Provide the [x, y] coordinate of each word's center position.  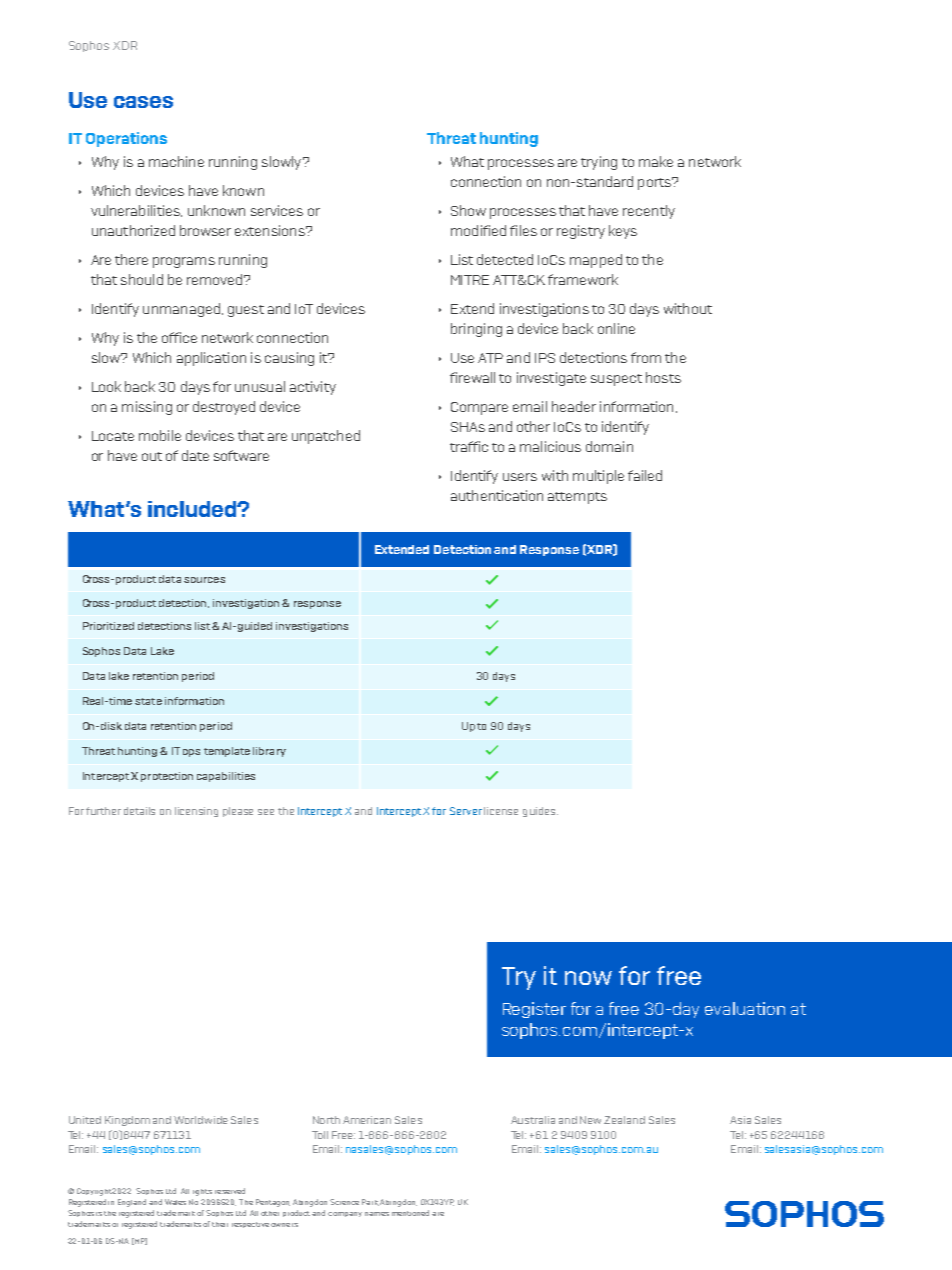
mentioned [410, 1213]
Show [468, 210]
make [656, 161]
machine [176, 161]
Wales [175, 1202]
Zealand [624, 1120]
